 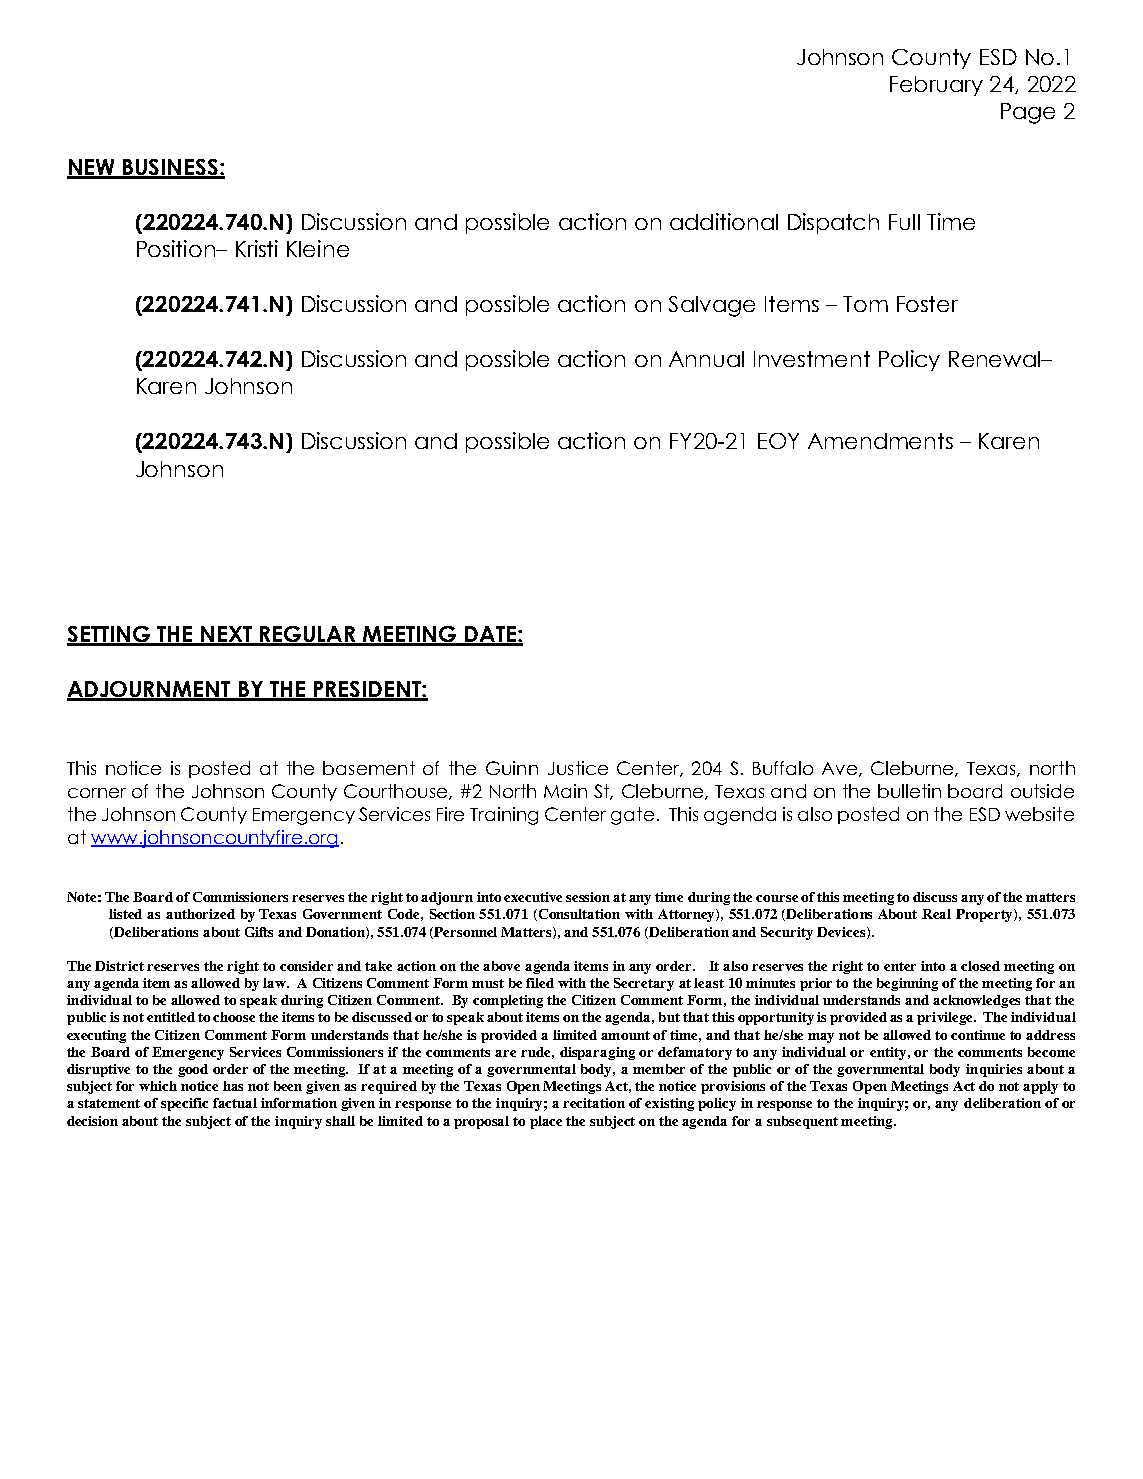 What do you see at coordinates (257, 248) in the document?
I see `Kristi` at bounding box center [257, 248].
